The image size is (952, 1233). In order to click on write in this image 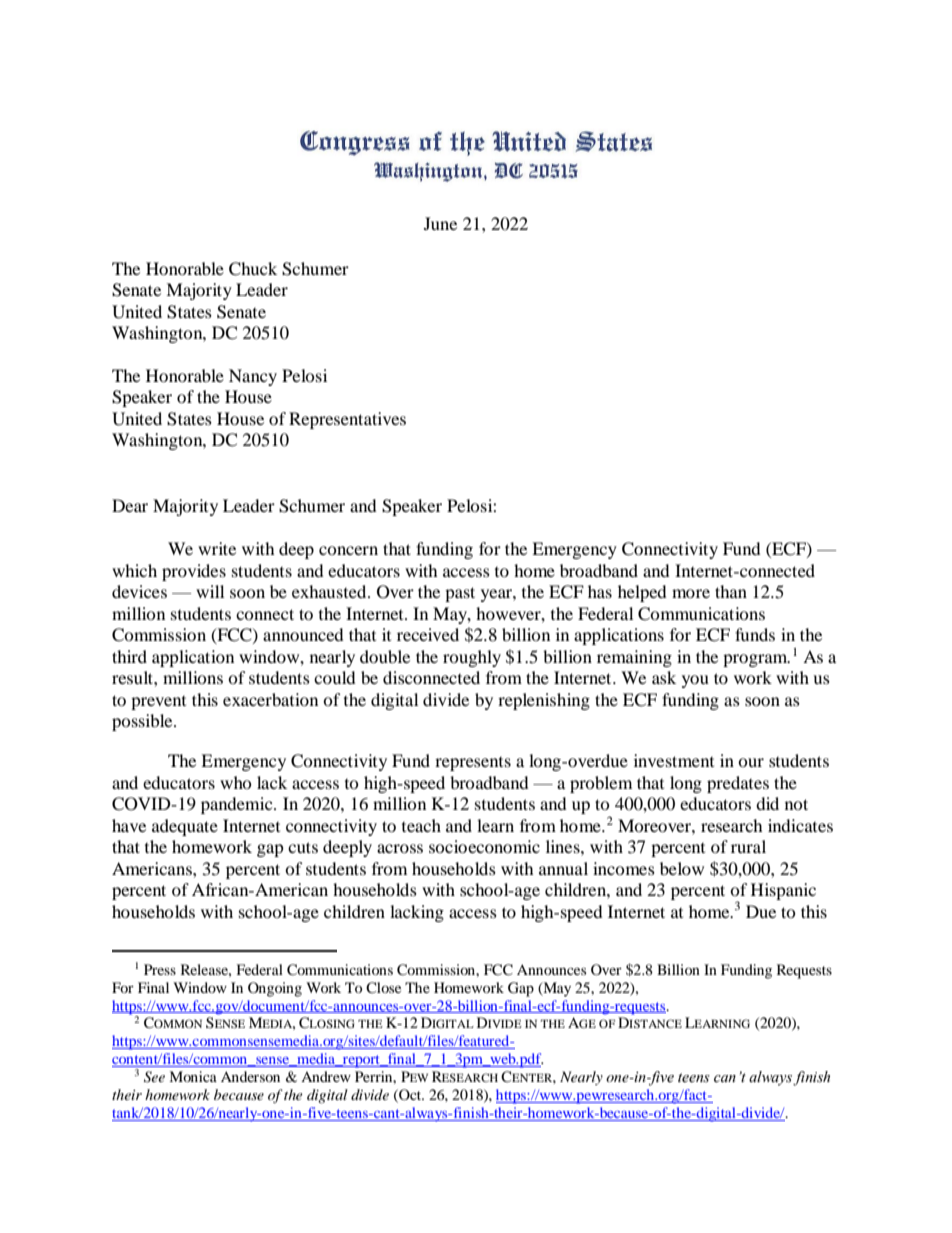, I will do `click(217, 548)`.
